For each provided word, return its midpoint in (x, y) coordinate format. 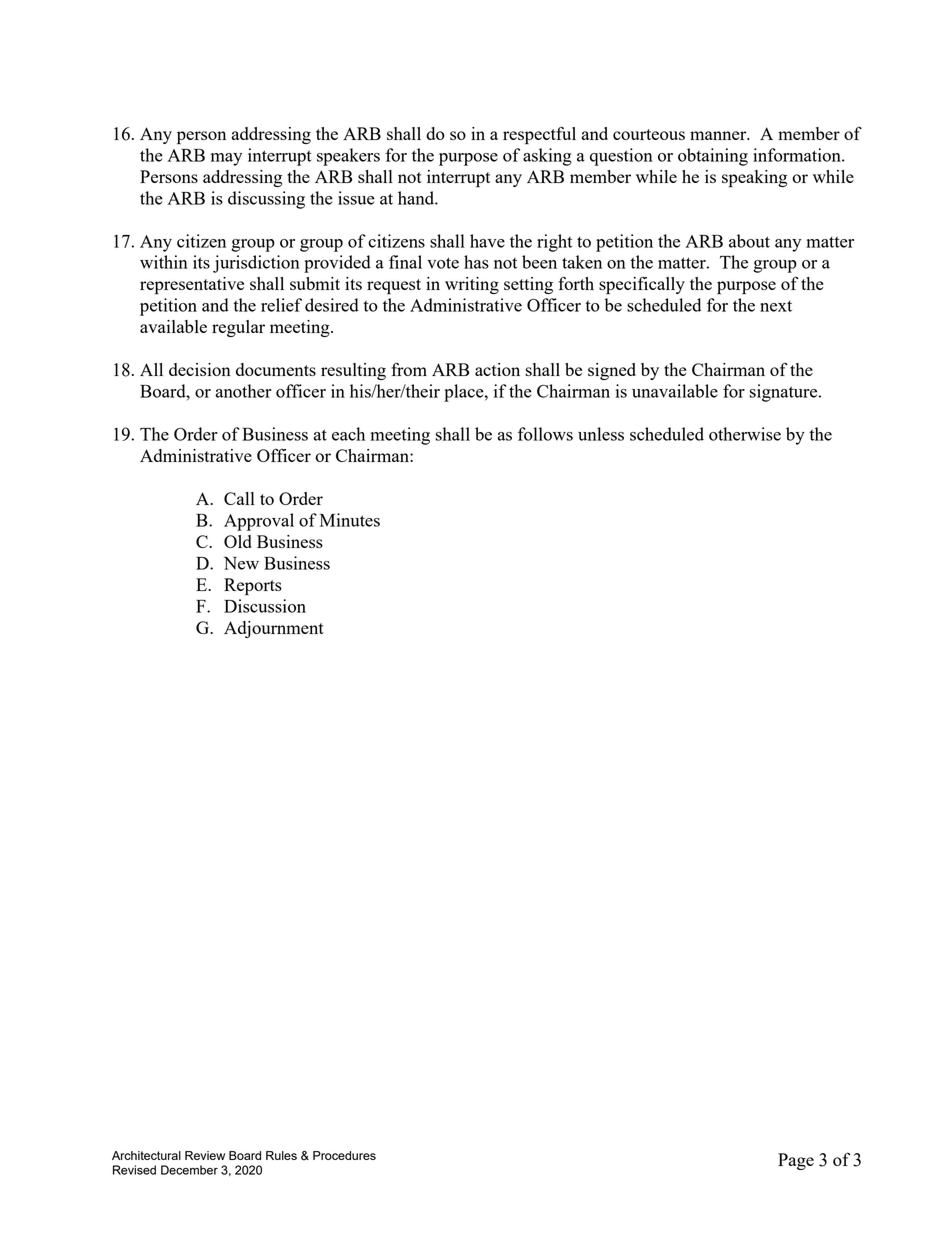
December (189, 1170)
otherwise (745, 434)
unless (601, 434)
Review (205, 1155)
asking (547, 157)
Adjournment (274, 629)
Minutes (350, 520)
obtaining (713, 157)
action (497, 369)
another (243, 391)
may (226, 159)
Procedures (344, 1155)
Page (796, 1161)
